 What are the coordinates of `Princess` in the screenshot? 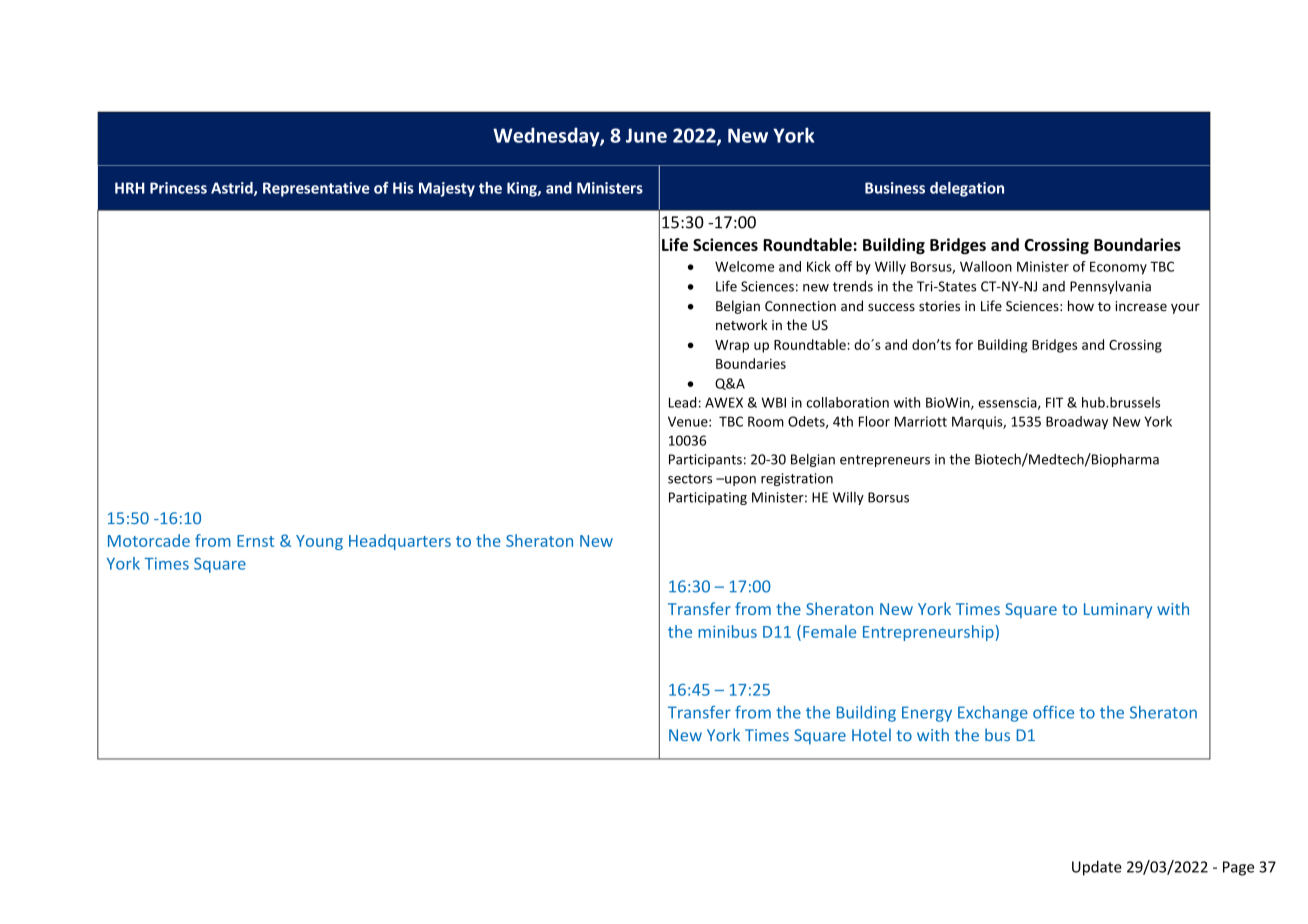 It's located at (178, 188).
